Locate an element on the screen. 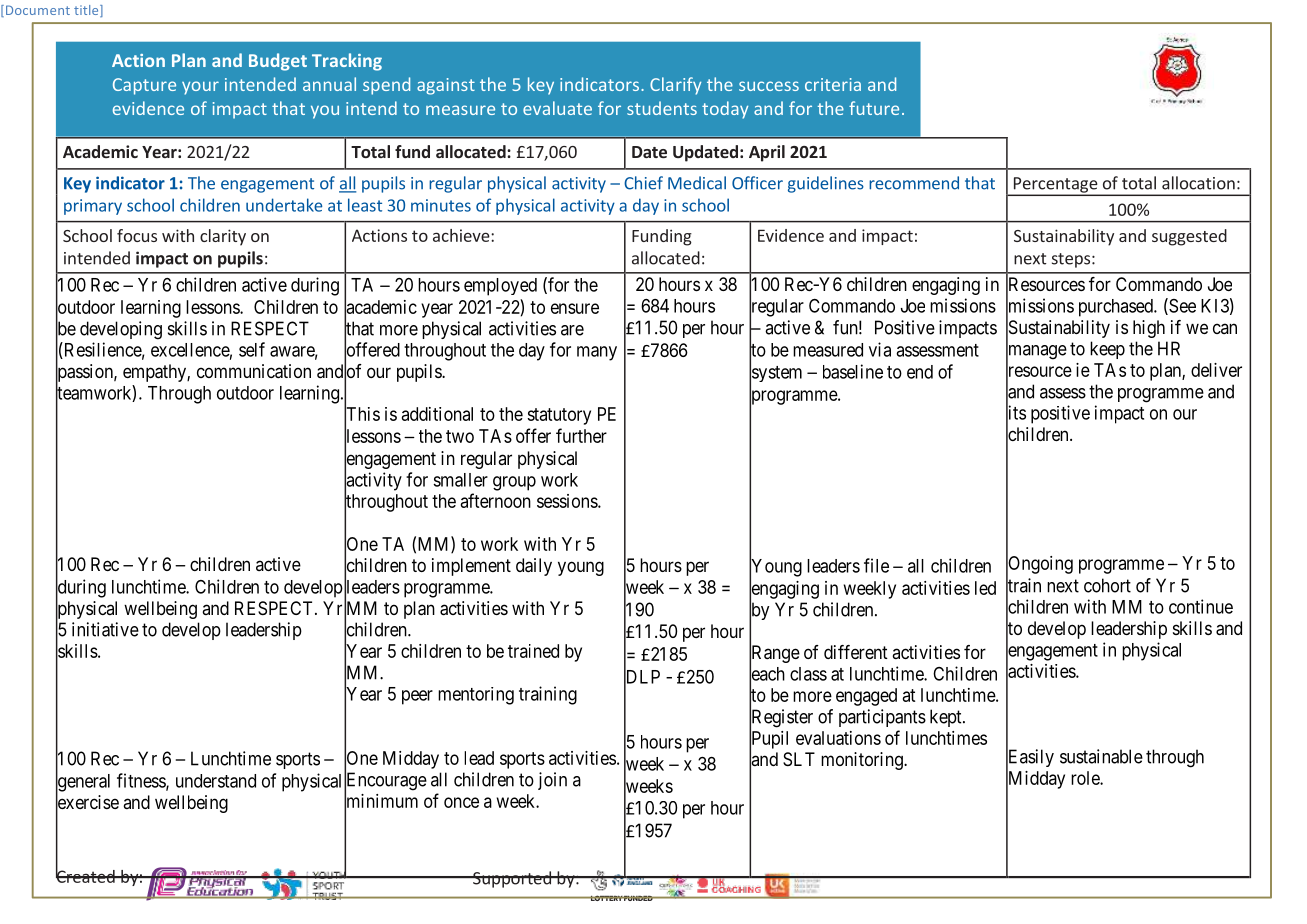  suggested is located at coordinates (1189, 237).
